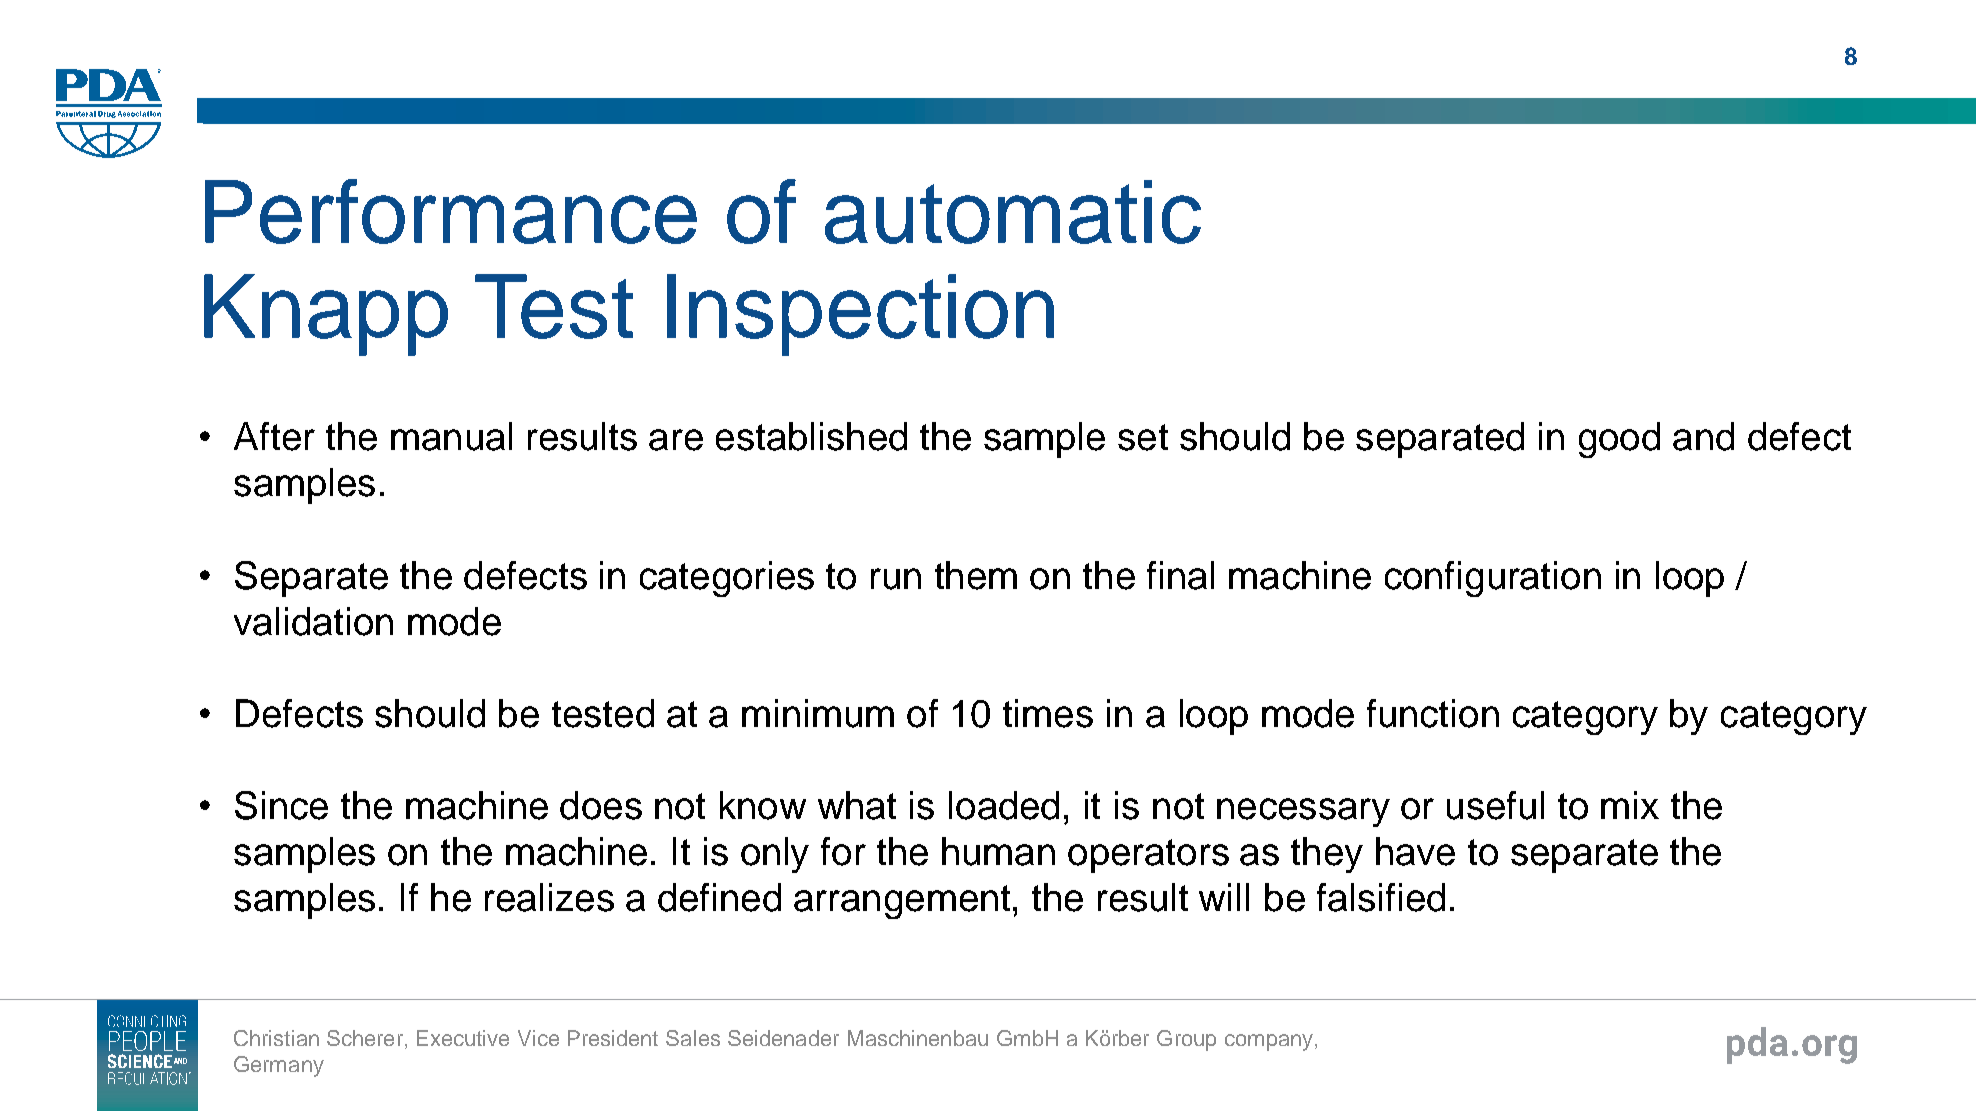  I want to click on function, so click(1433, 713).
